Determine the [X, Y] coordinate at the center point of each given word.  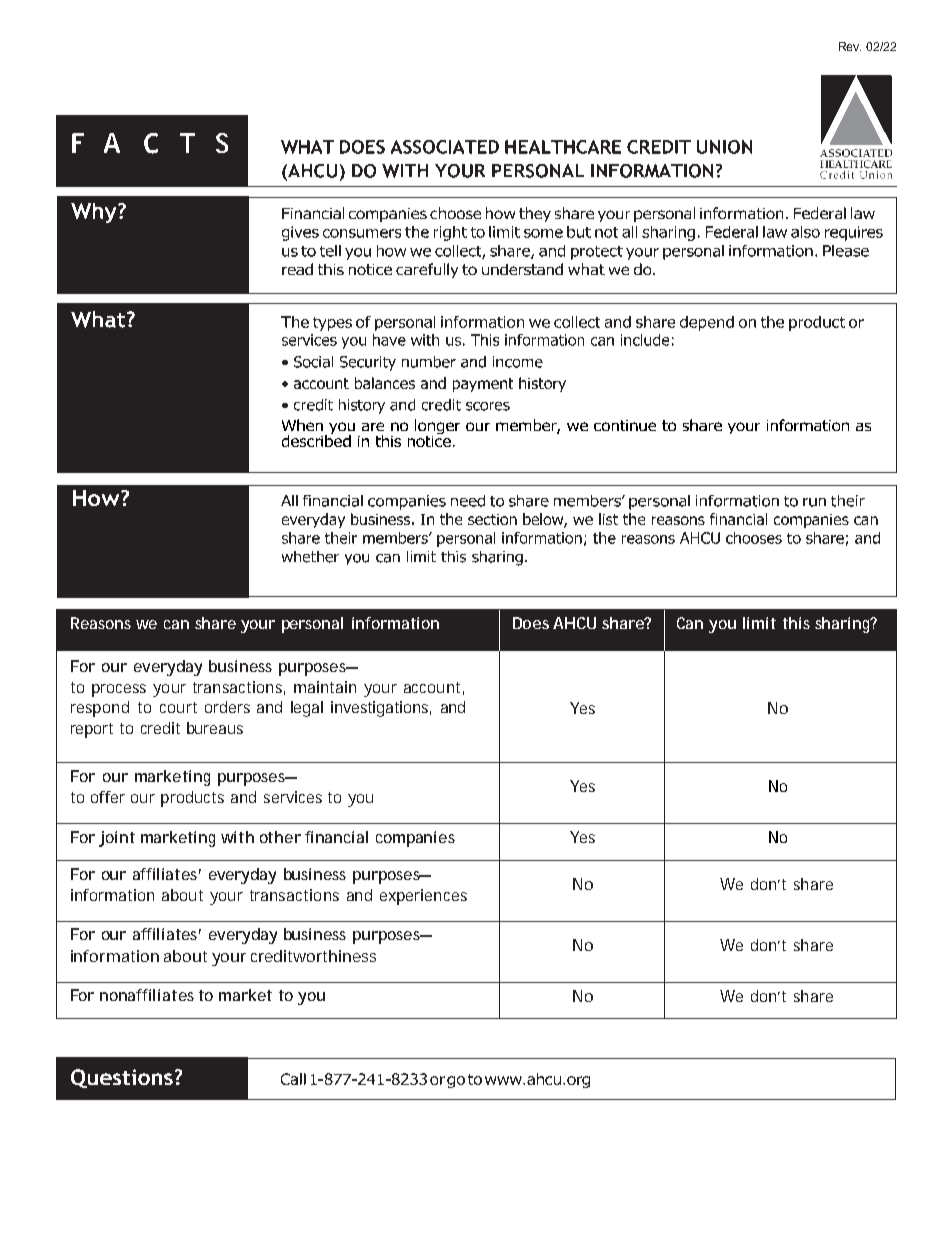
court [178, 707]
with [237, 837]
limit [759, 623]
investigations [381, 709]
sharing [844, 625]
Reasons [101, 623]
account [434, 688]
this [796, 623]
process [119, 690]
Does [531, 623]
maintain [325, 687]
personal [312, 625]
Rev [850, 46]
